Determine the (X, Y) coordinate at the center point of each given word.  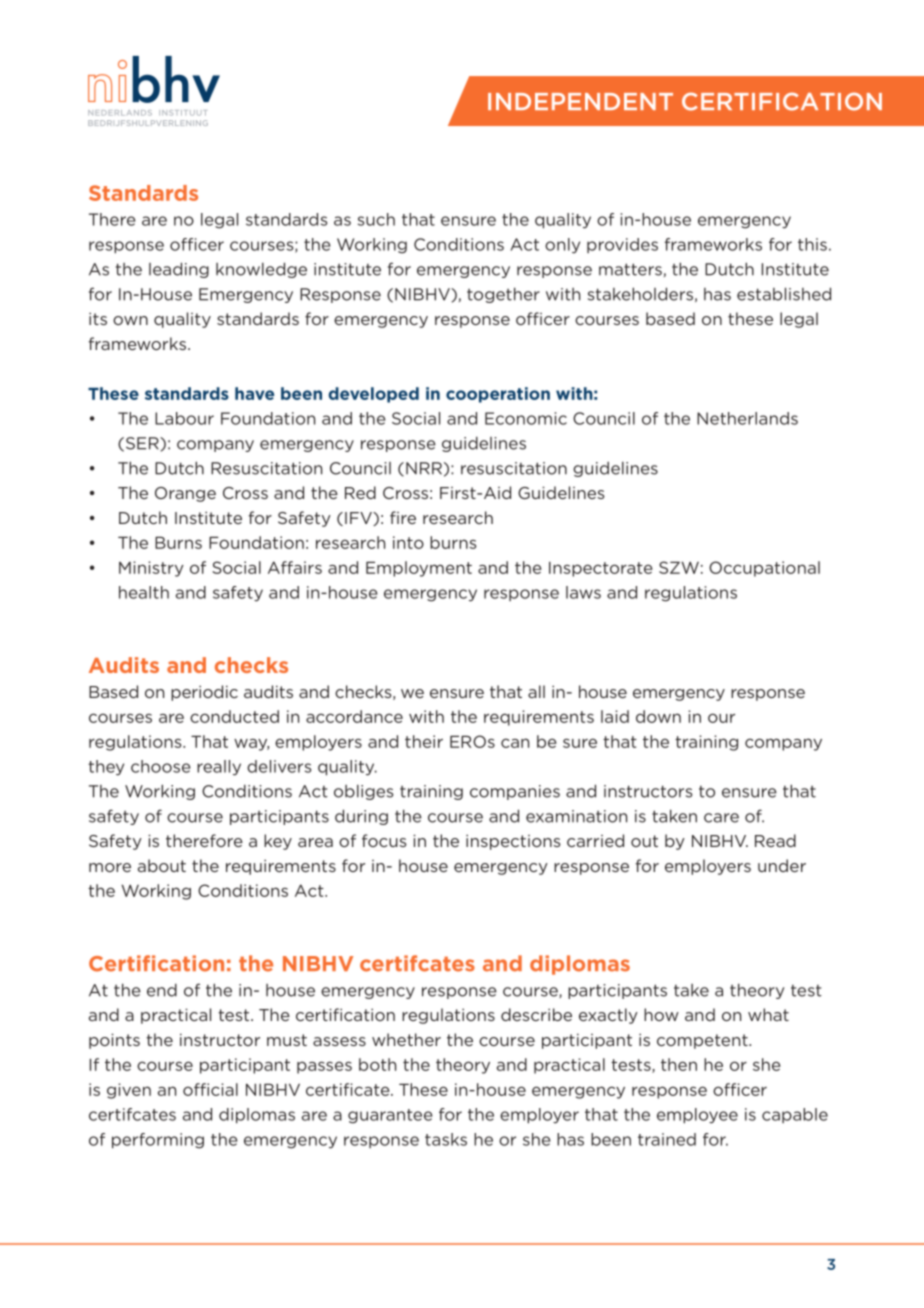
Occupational (764, 569)
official (210, 1089)
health (144, 592)
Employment (419, 569)
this (812, 244)
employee (697, 1116)
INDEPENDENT (580, 101)
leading (179, 270)
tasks (446, 1139)
